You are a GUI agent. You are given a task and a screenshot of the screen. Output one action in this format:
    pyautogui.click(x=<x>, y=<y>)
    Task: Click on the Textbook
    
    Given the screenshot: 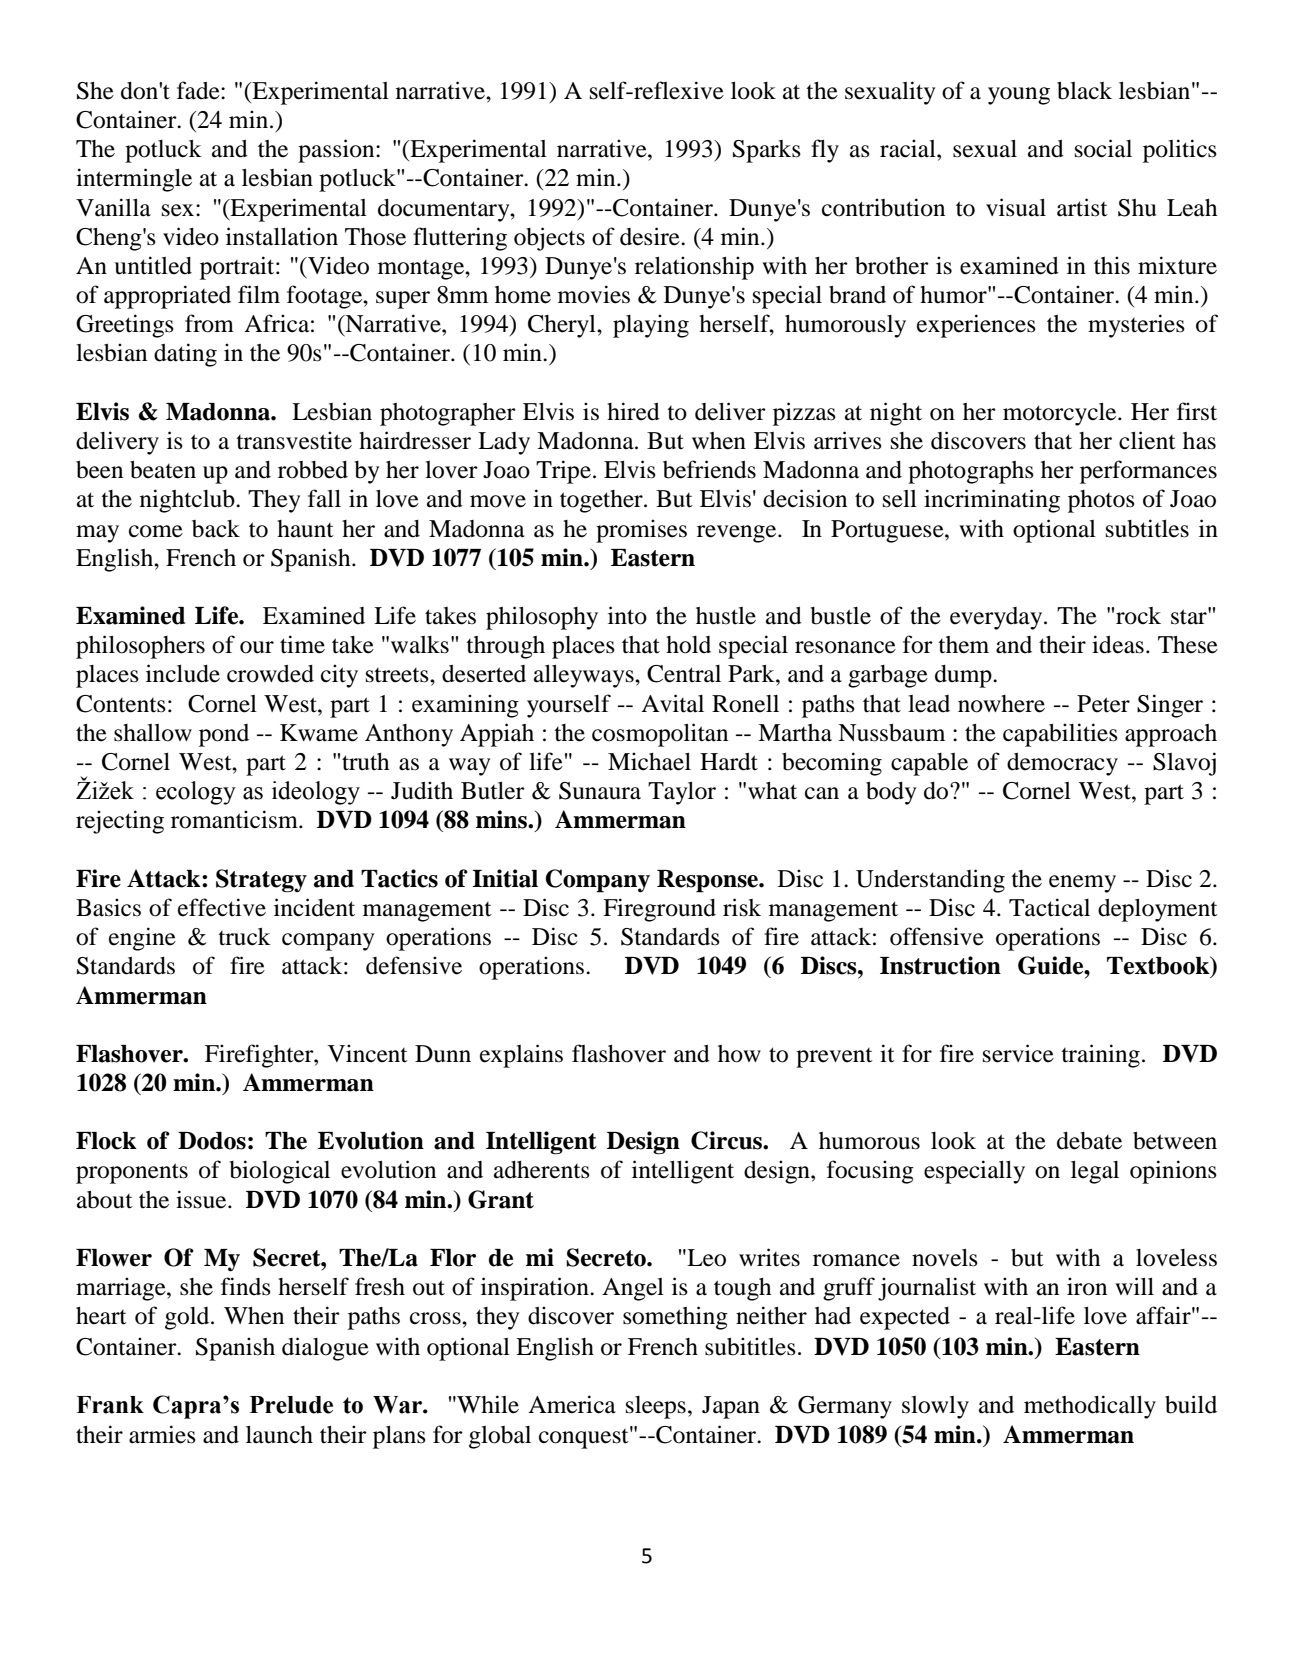 What is the action you would take?
    pyautogui.click(x=1159, y=966)
